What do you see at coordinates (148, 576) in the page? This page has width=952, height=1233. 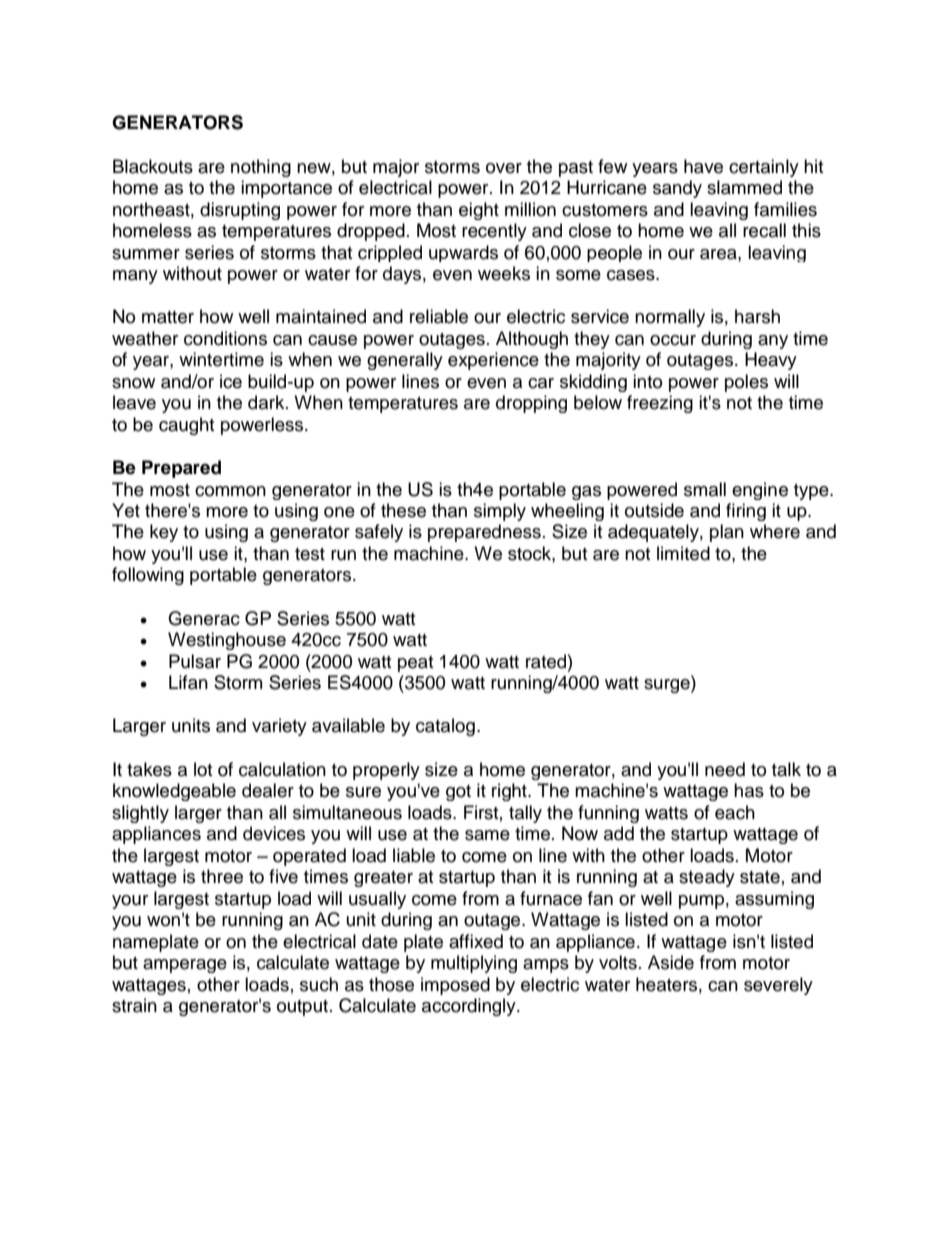 I see `following` at bounding box center [148, 576].
